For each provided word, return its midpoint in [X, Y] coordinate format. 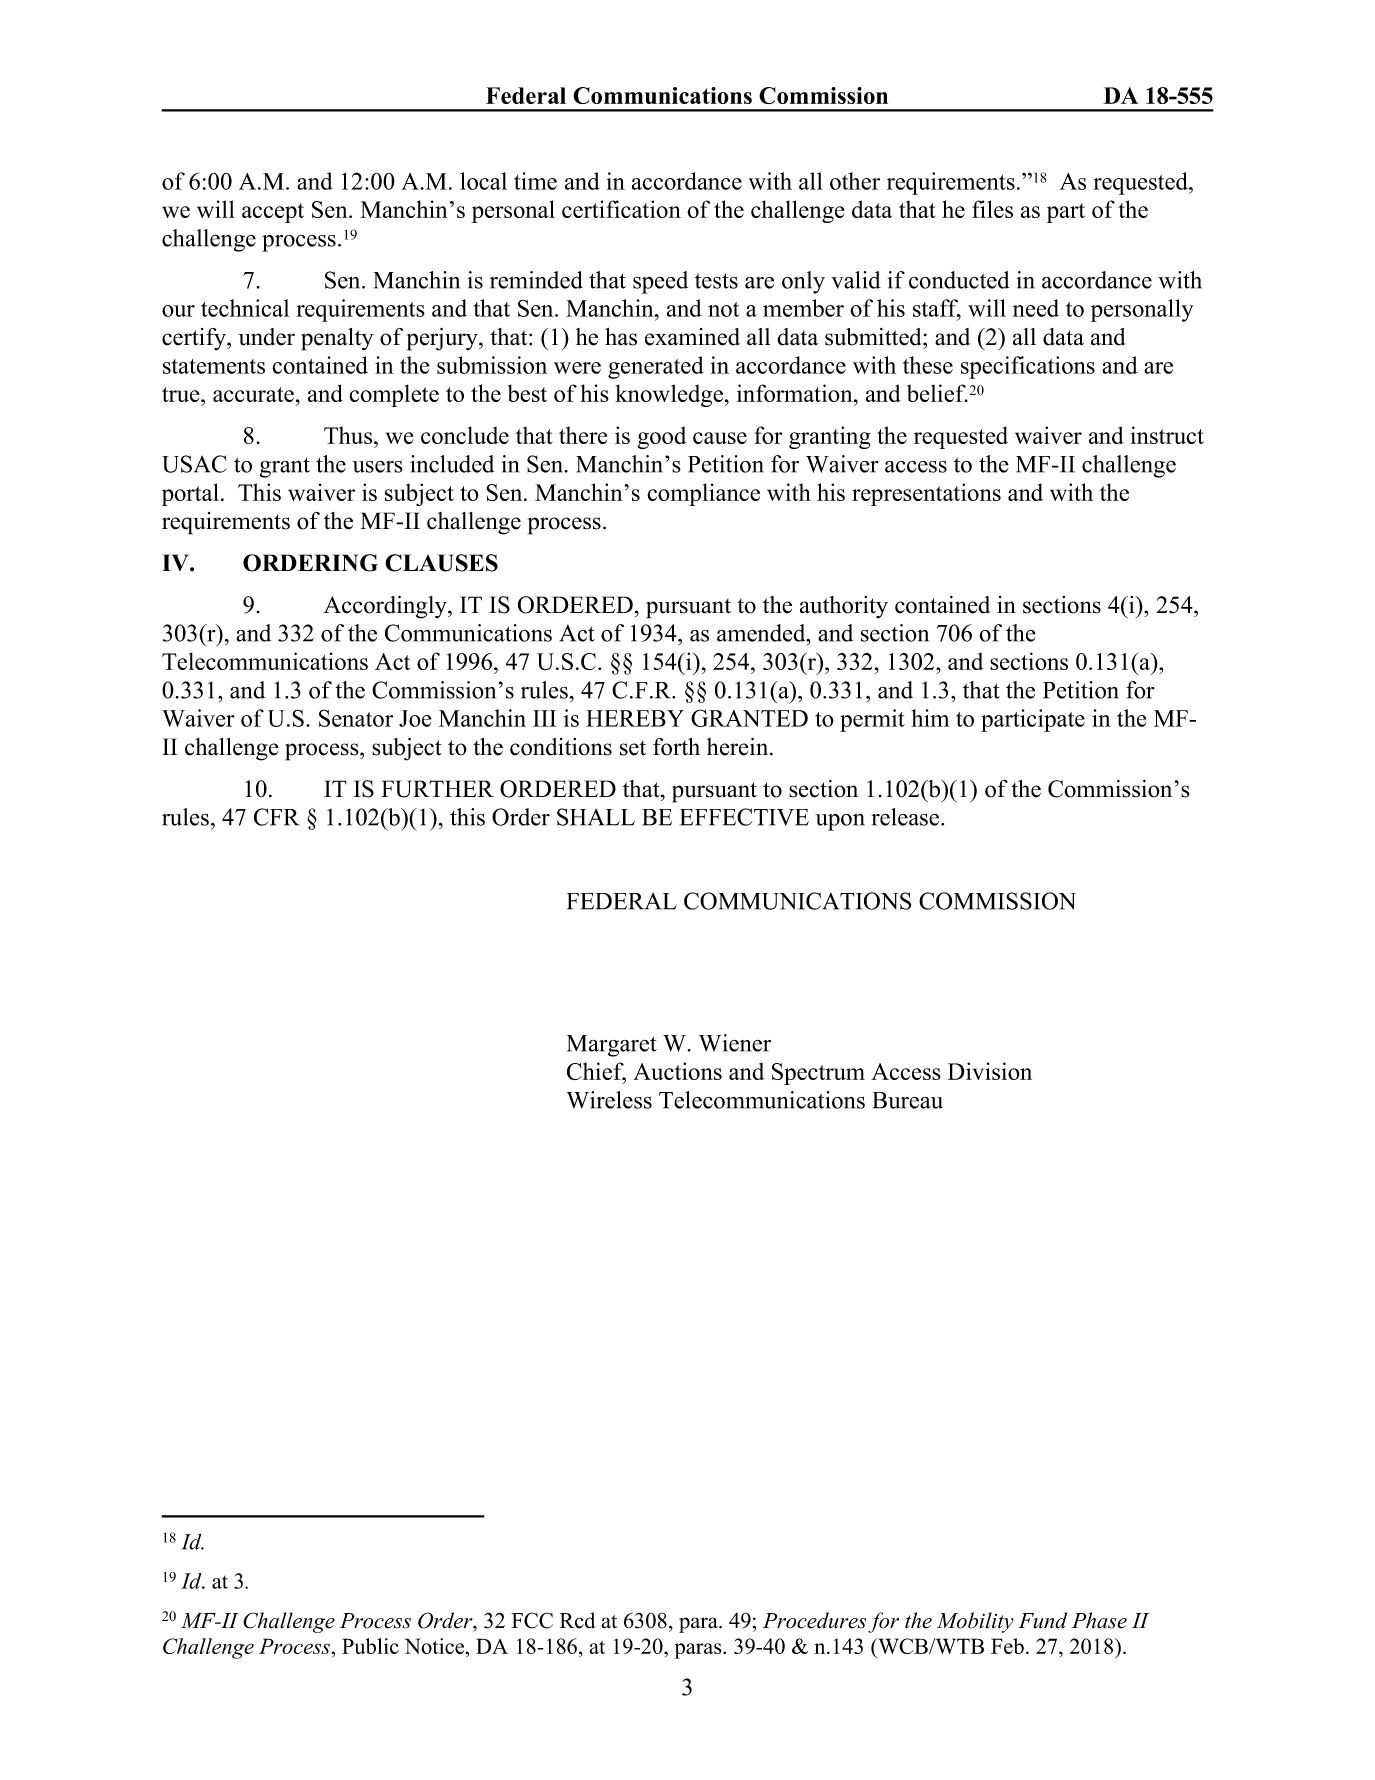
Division [990, 1071]
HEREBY [635, 718]
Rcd [577, 1620]
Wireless [609, 1100]
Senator [356, 718]
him [930, 718]
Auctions [677, 1071]
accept [273, 213]
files [992, 209]
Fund [1042, 1620]
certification [621, 209]
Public [370, 1646]
